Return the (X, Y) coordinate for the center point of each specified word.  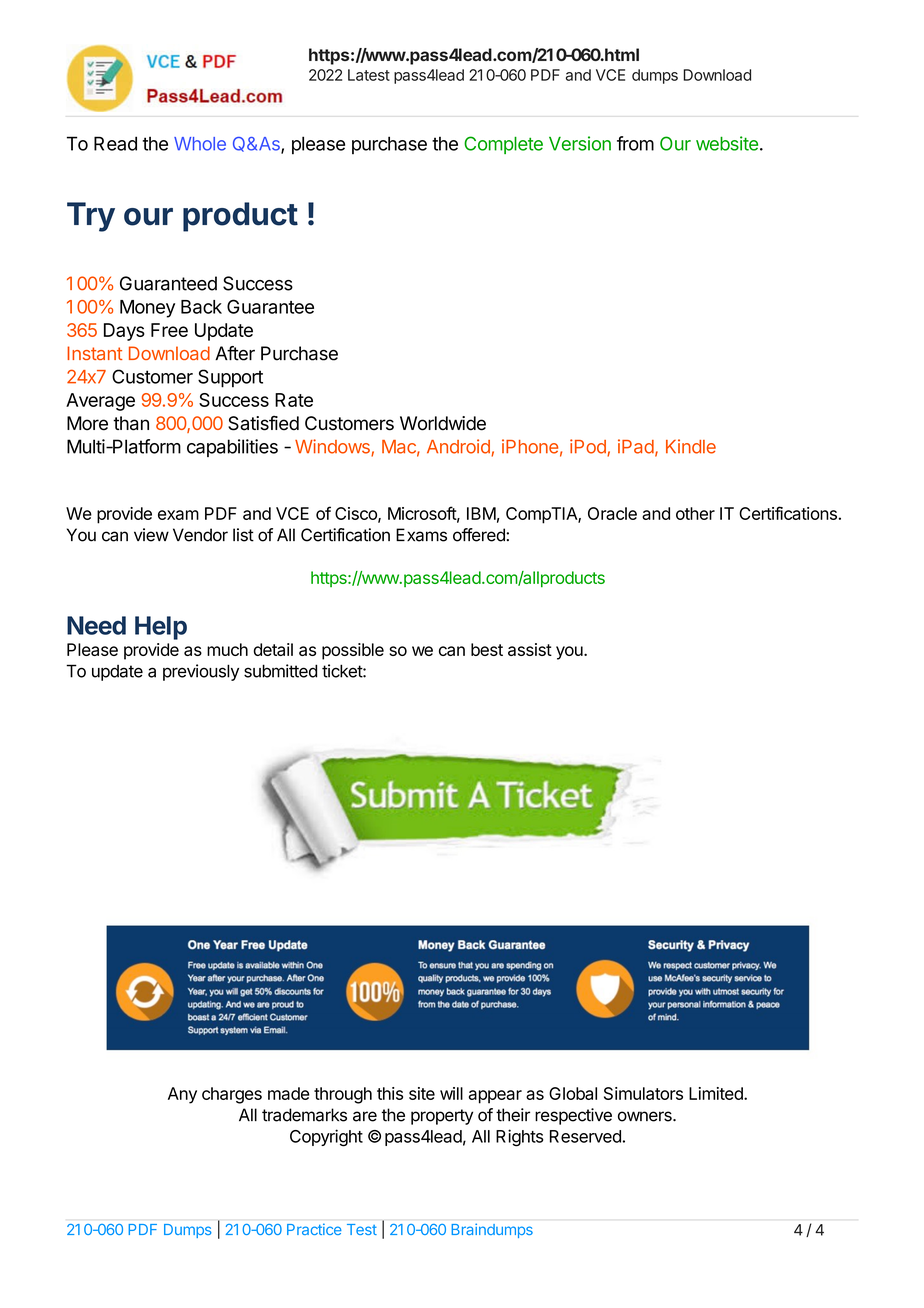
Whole (200, 144)
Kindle (691, 446)
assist (530, 649)
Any (182, 1095)
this (390, 1093)
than (131, 423)
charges (232, 1095)
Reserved (585, 1136)
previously (201, 672)
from (635, 143)
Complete (503, 145)
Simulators (643, 1093)
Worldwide (443, 423)
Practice (314, 1229)
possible (353, 651)
